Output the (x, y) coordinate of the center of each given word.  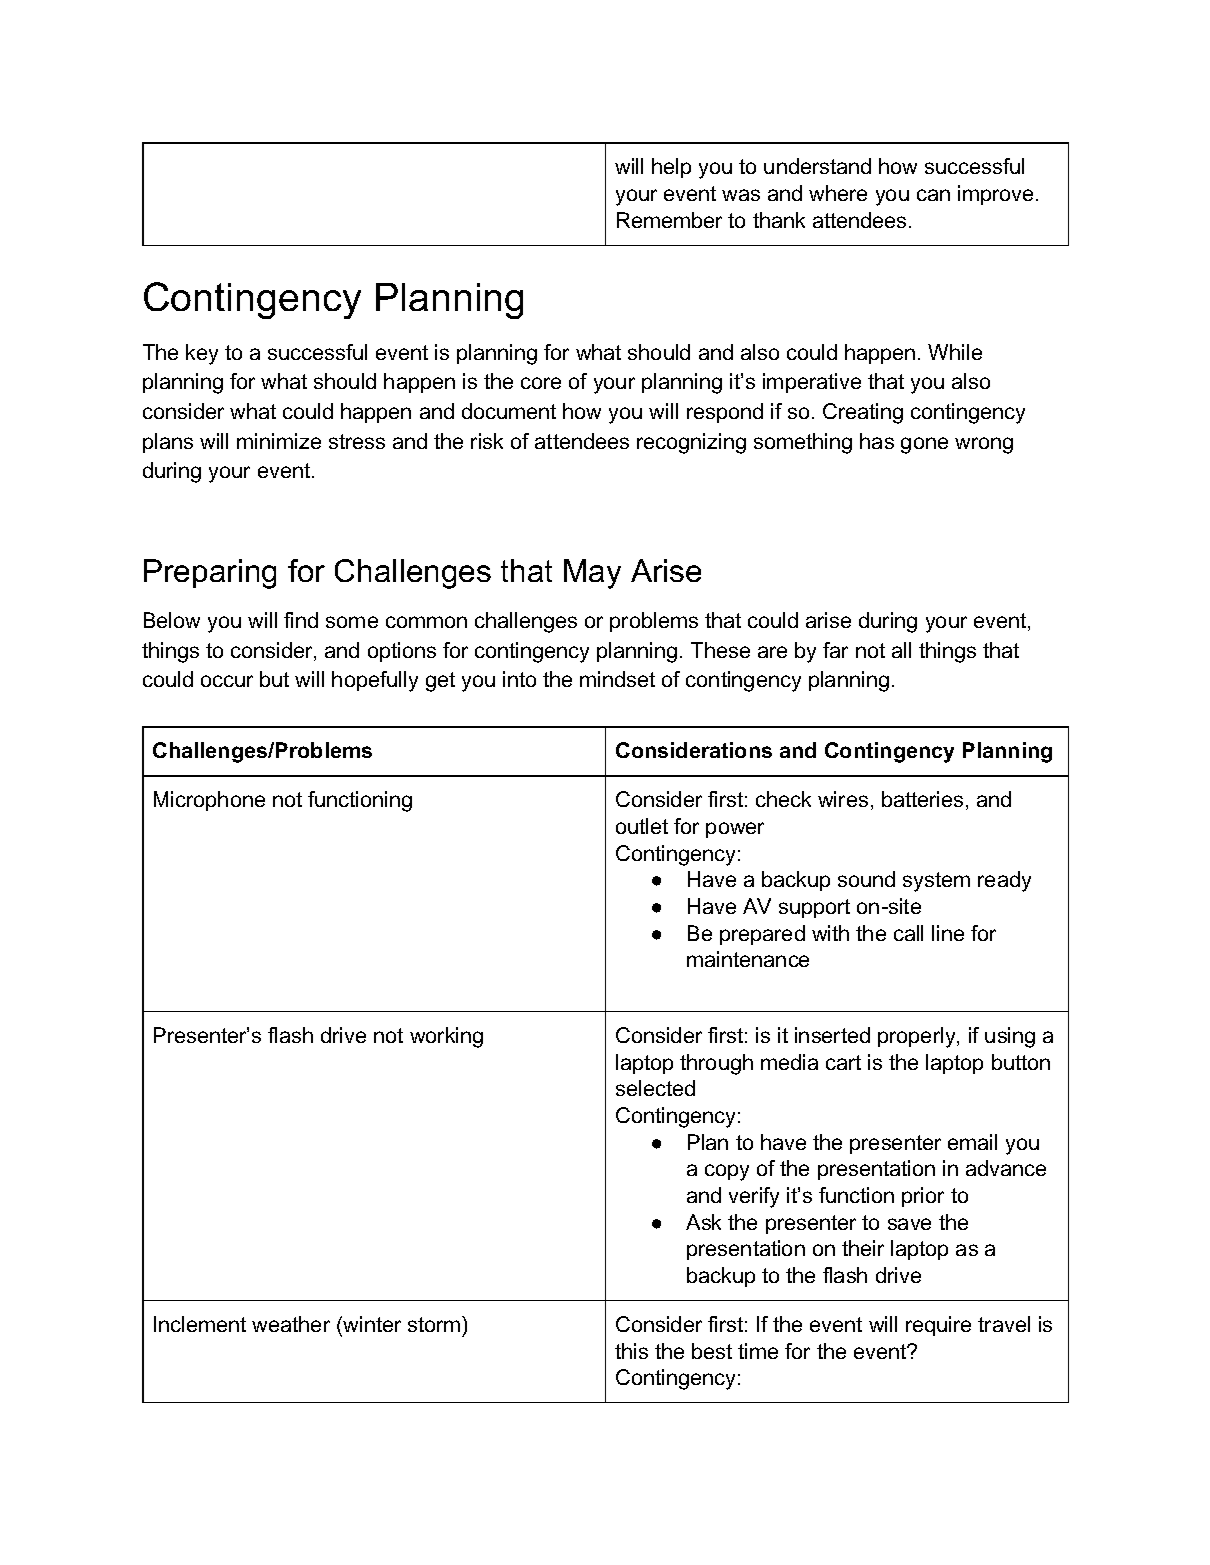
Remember (669, 220)
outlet (642, 826)
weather (291, 1324)
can (933, 195)
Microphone (209, 801)
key (202, 354)
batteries (922, 799)
